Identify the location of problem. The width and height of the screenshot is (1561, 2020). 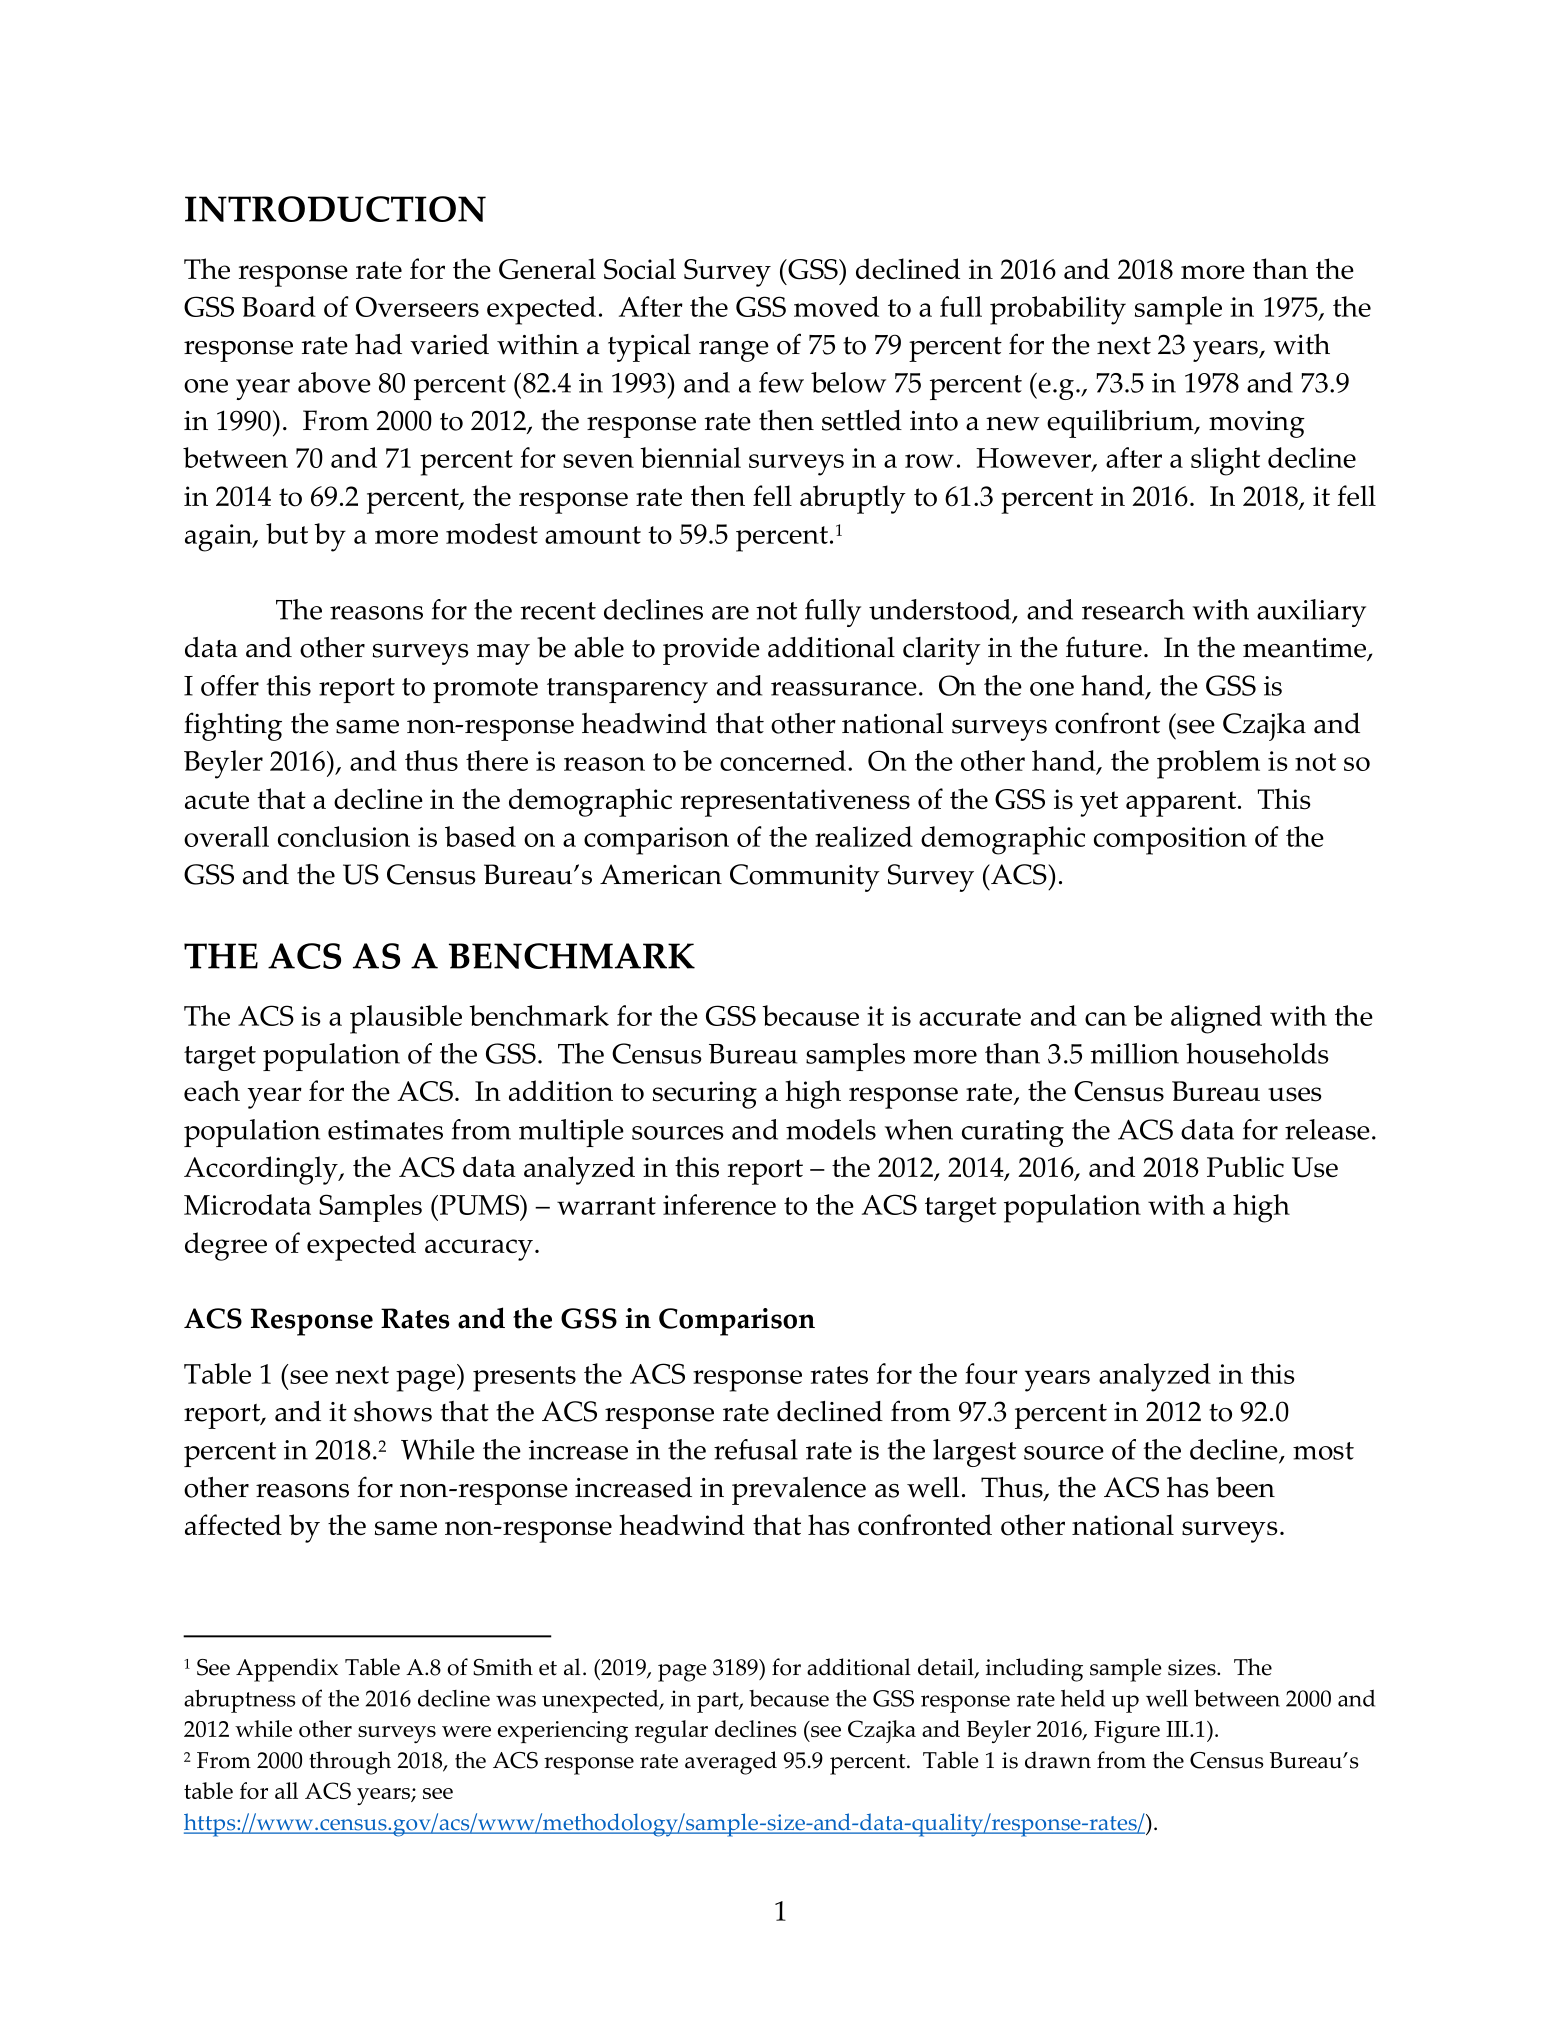
(1208, 764).
